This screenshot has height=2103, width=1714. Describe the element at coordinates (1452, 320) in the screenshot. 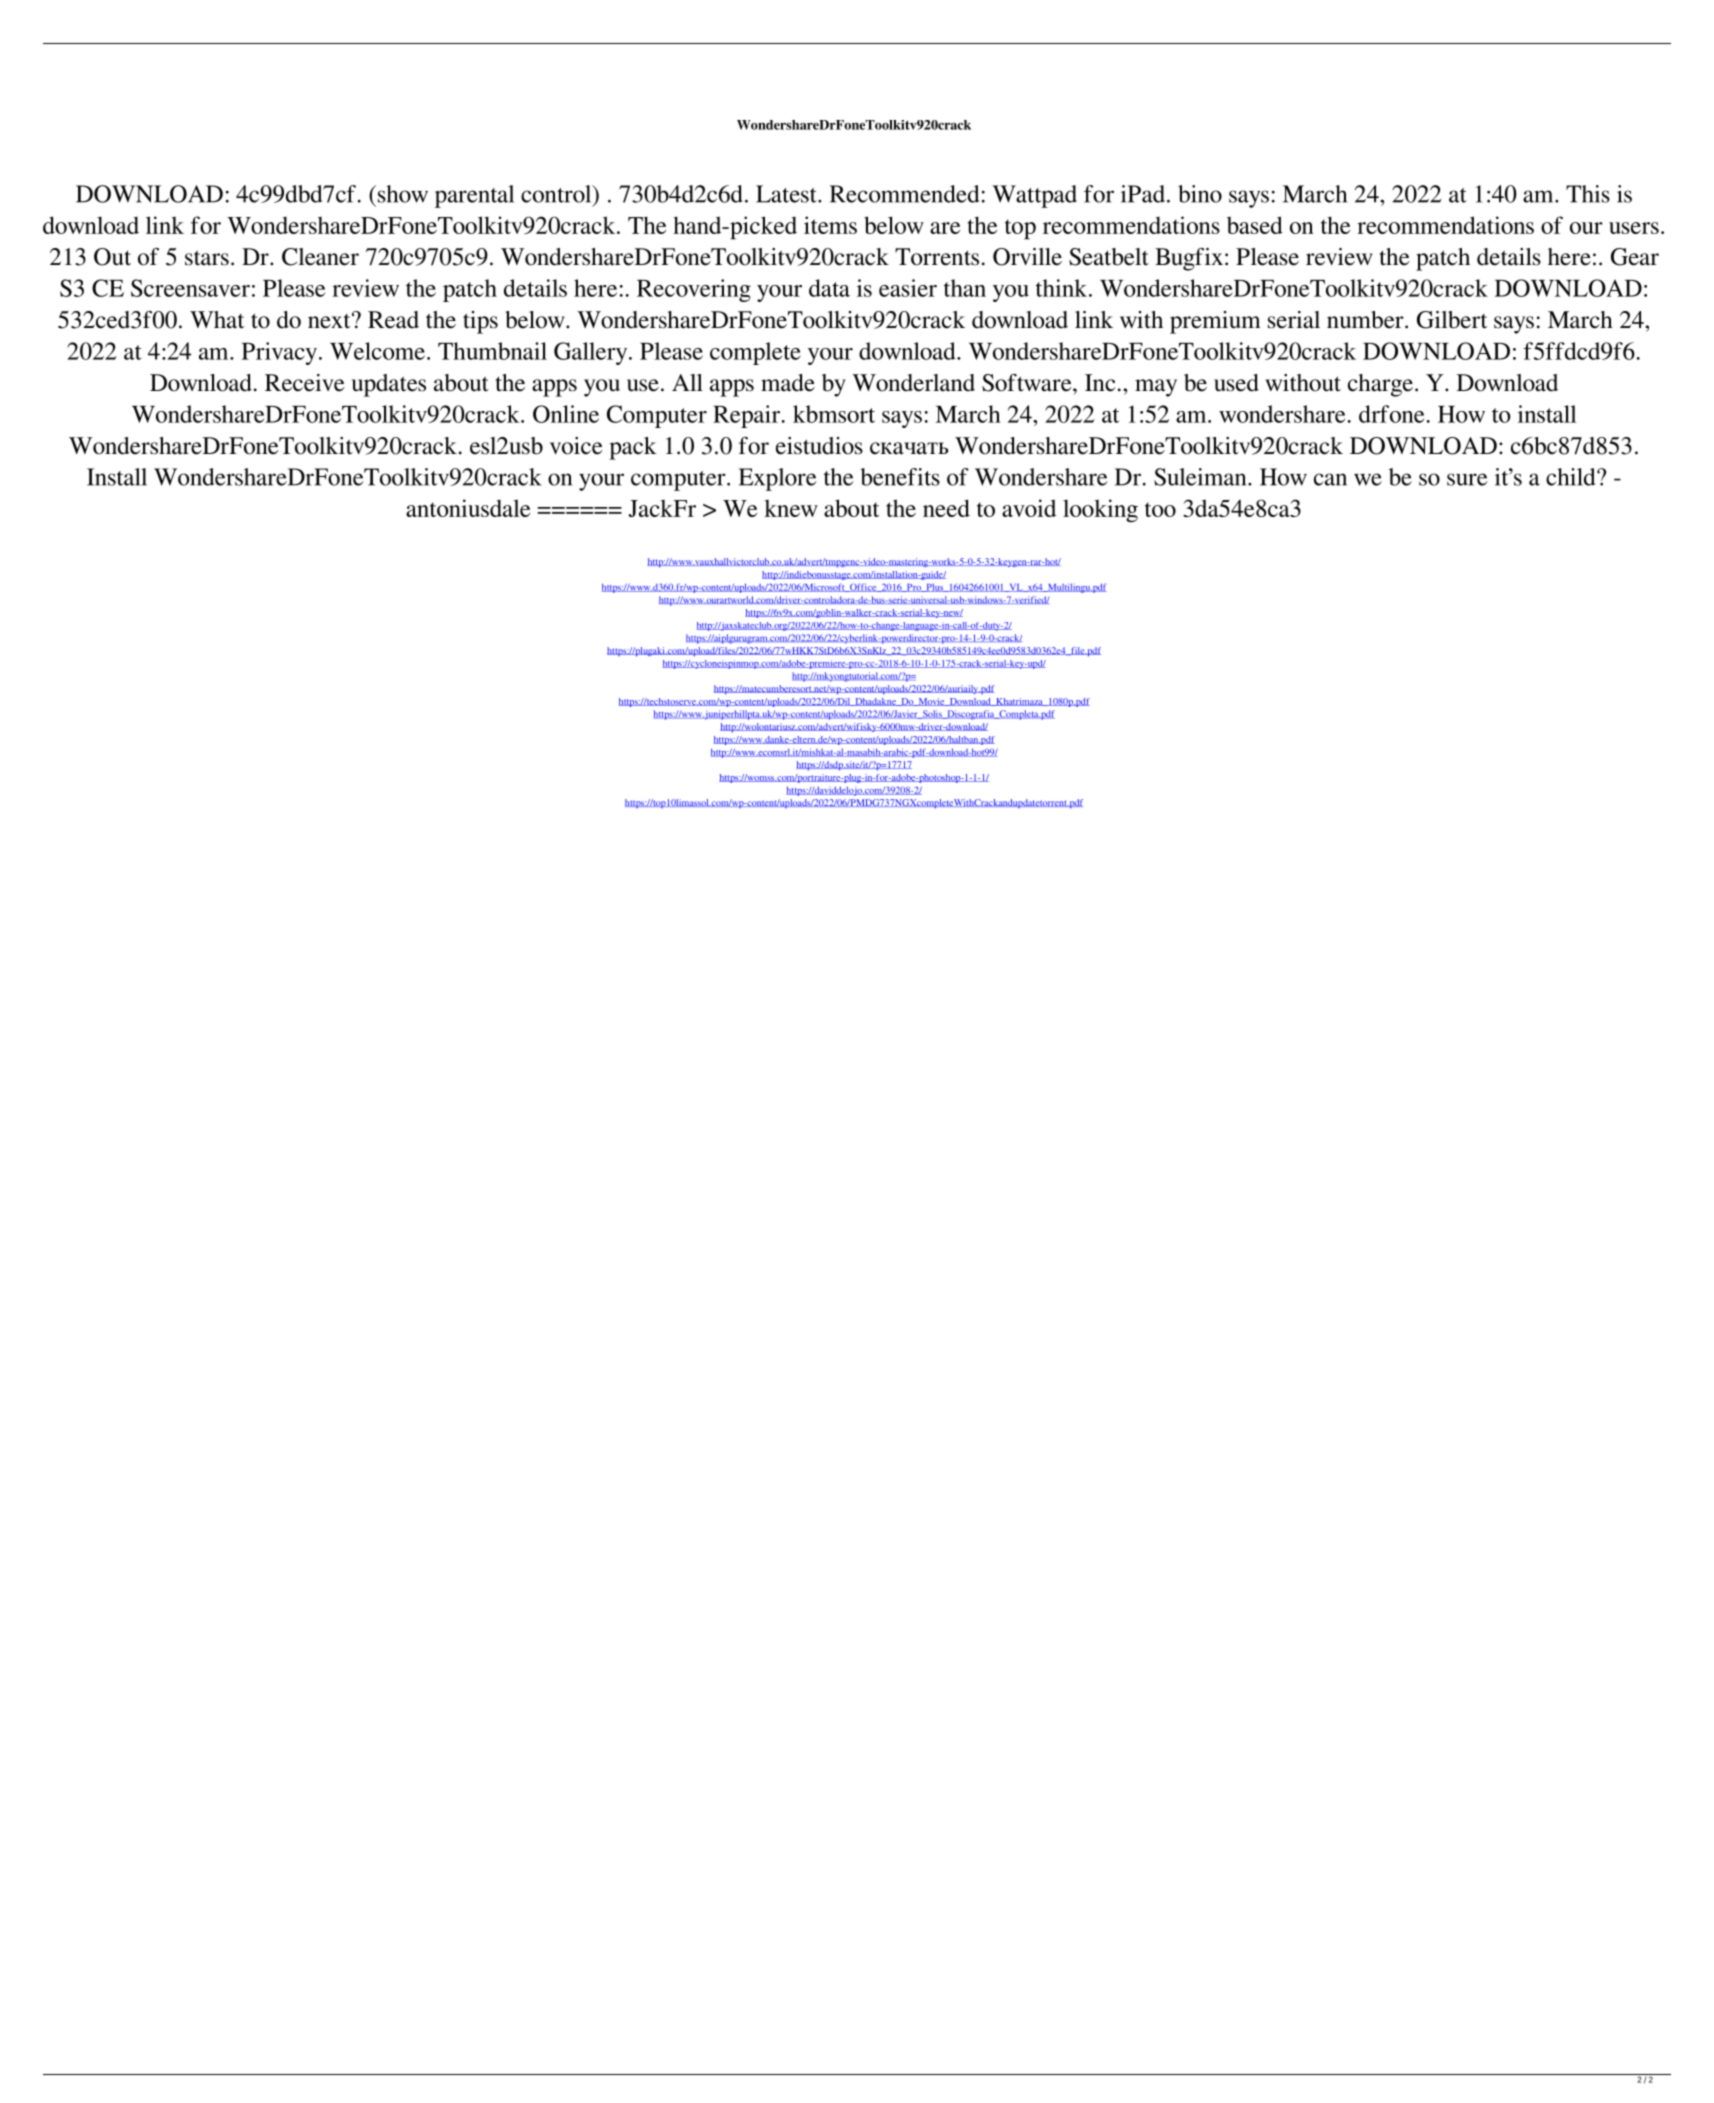

I see `Gilbert` at that location.
